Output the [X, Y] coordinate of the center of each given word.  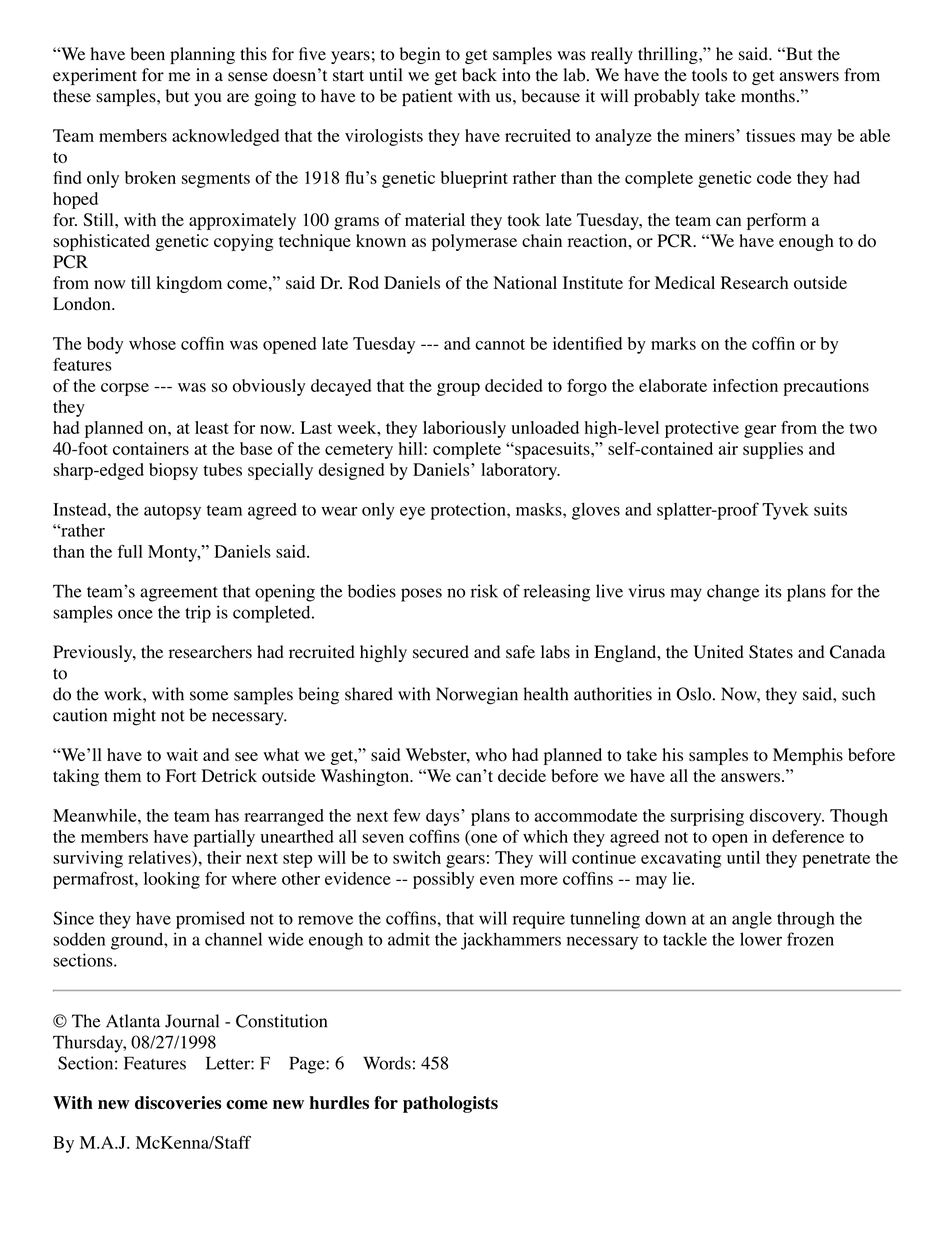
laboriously [464, 429]
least [212, 427]
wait [182, 754]
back [479, 75]
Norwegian [477, 696]
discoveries [178, 1103]
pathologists [450, 1104]
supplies [773, 450]
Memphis [808, 756]
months [768, 96]
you [207, 99]
